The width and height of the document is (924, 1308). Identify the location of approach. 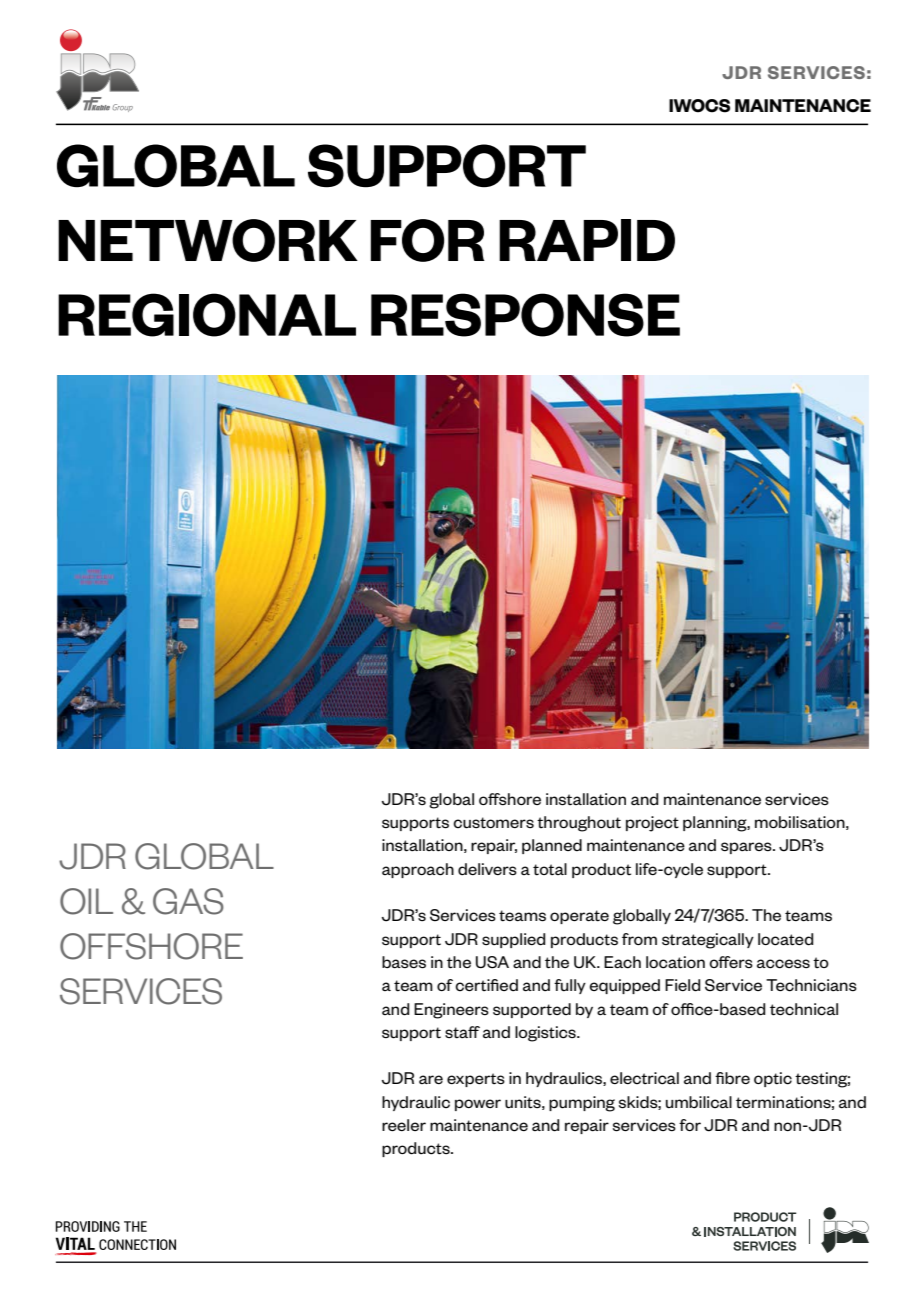
(418, 870).
